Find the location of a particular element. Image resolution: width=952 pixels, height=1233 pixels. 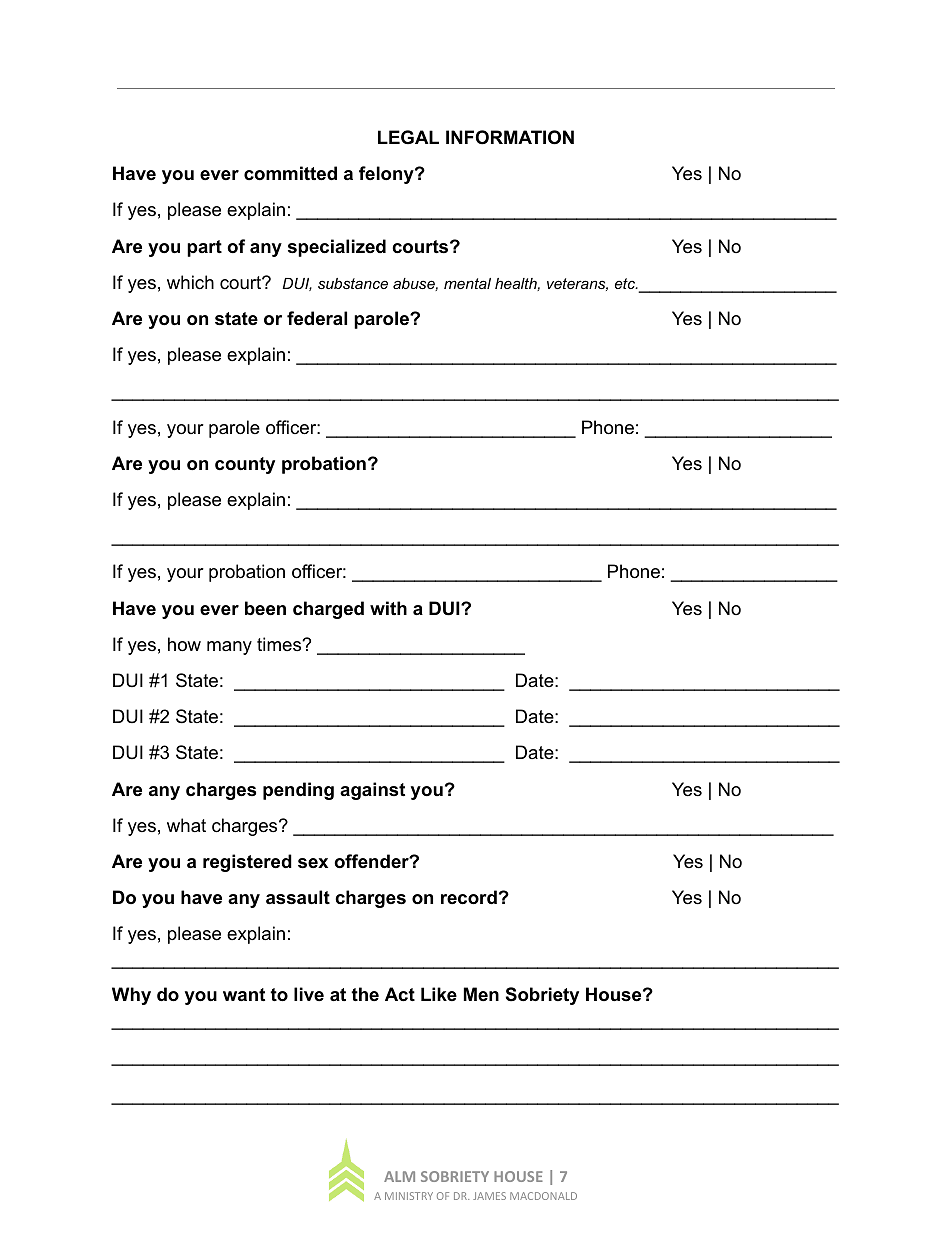

charged is located at coordinates (328, 610).
